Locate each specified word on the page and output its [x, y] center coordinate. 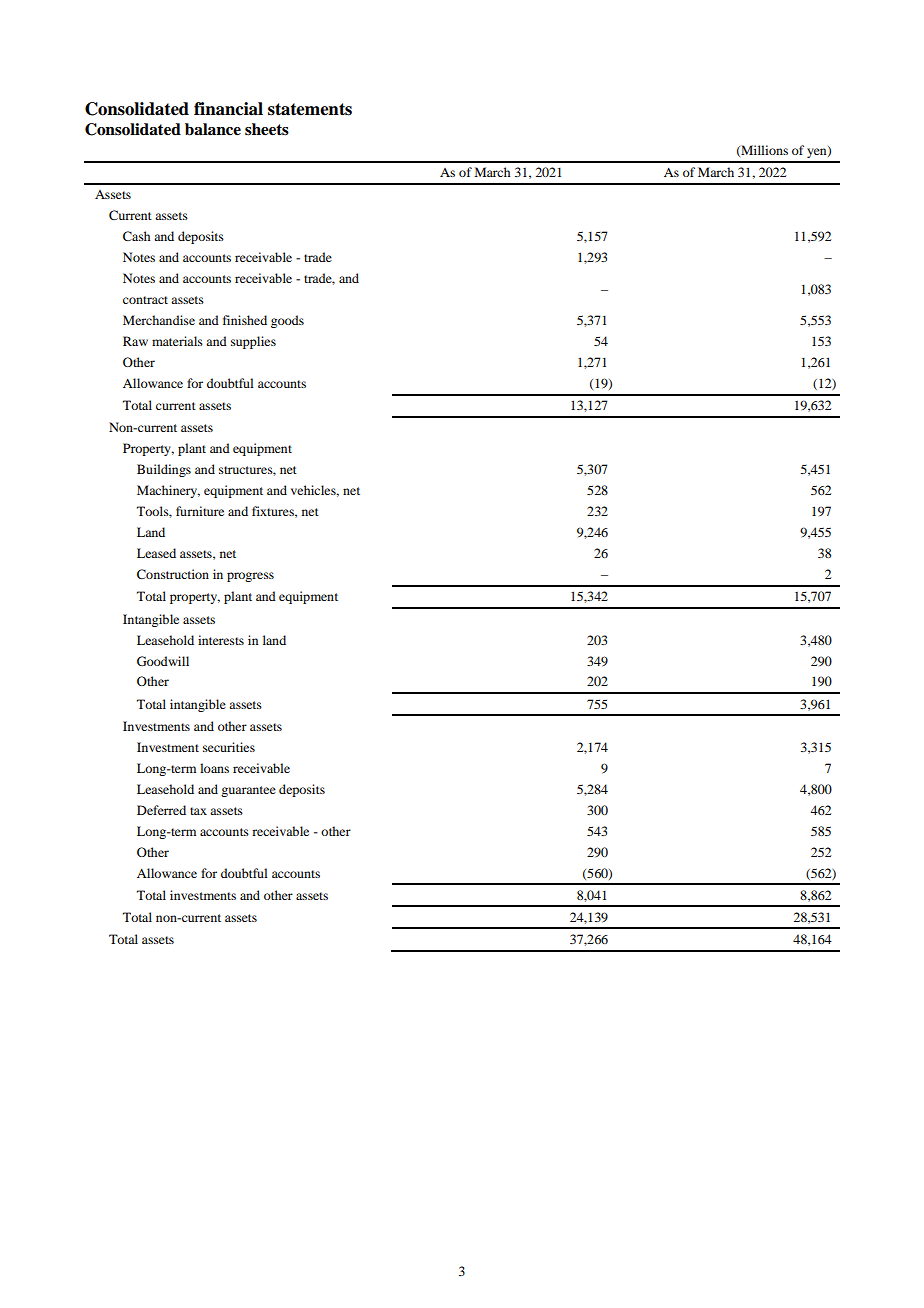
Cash [137, 236]
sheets [267, 129]
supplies [253, 342]
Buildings [164, 470]
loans [214, 768]
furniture [200, 511]
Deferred [161, 810]
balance [213, 129]
